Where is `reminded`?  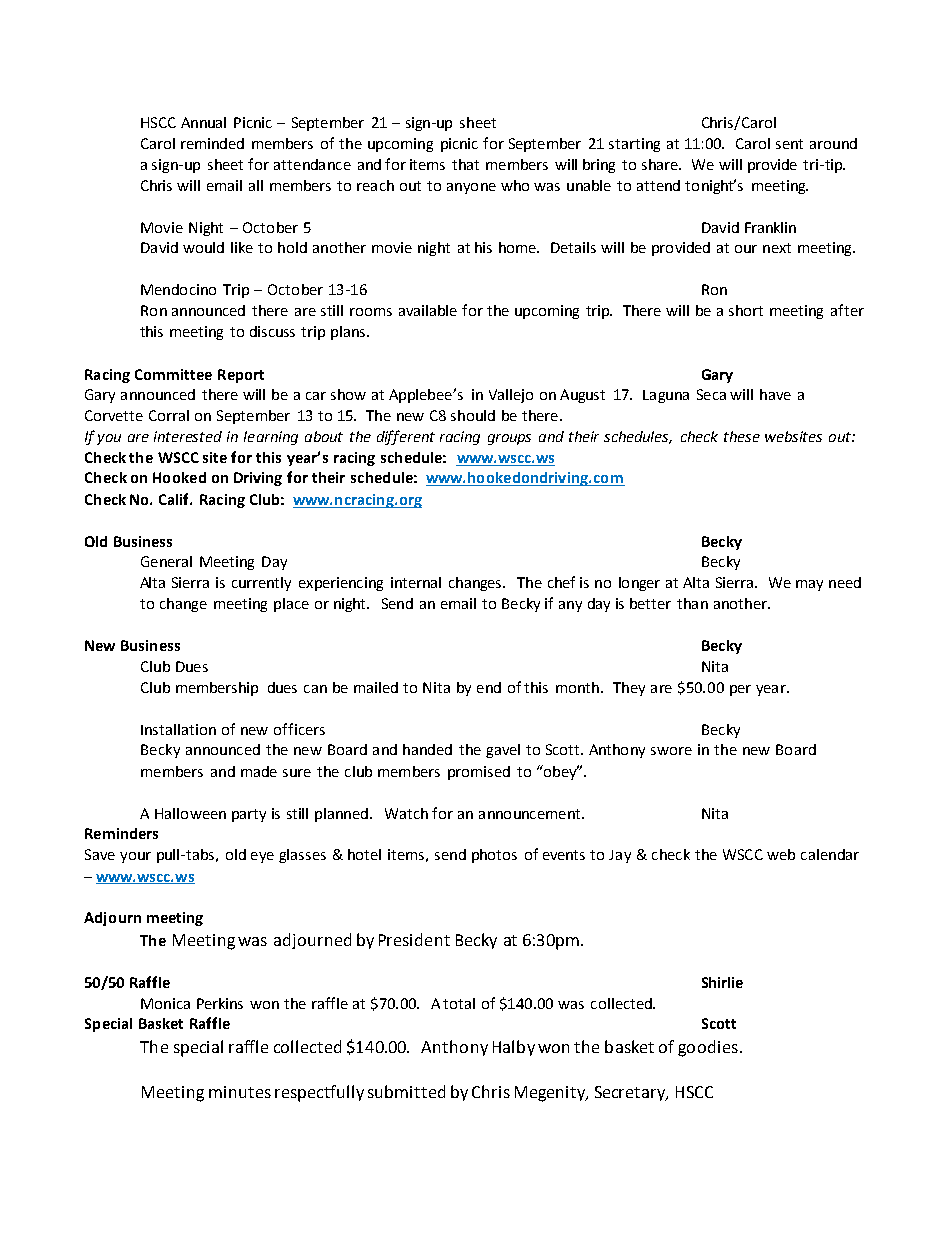 reminded is located at coordinates (212, 143).
